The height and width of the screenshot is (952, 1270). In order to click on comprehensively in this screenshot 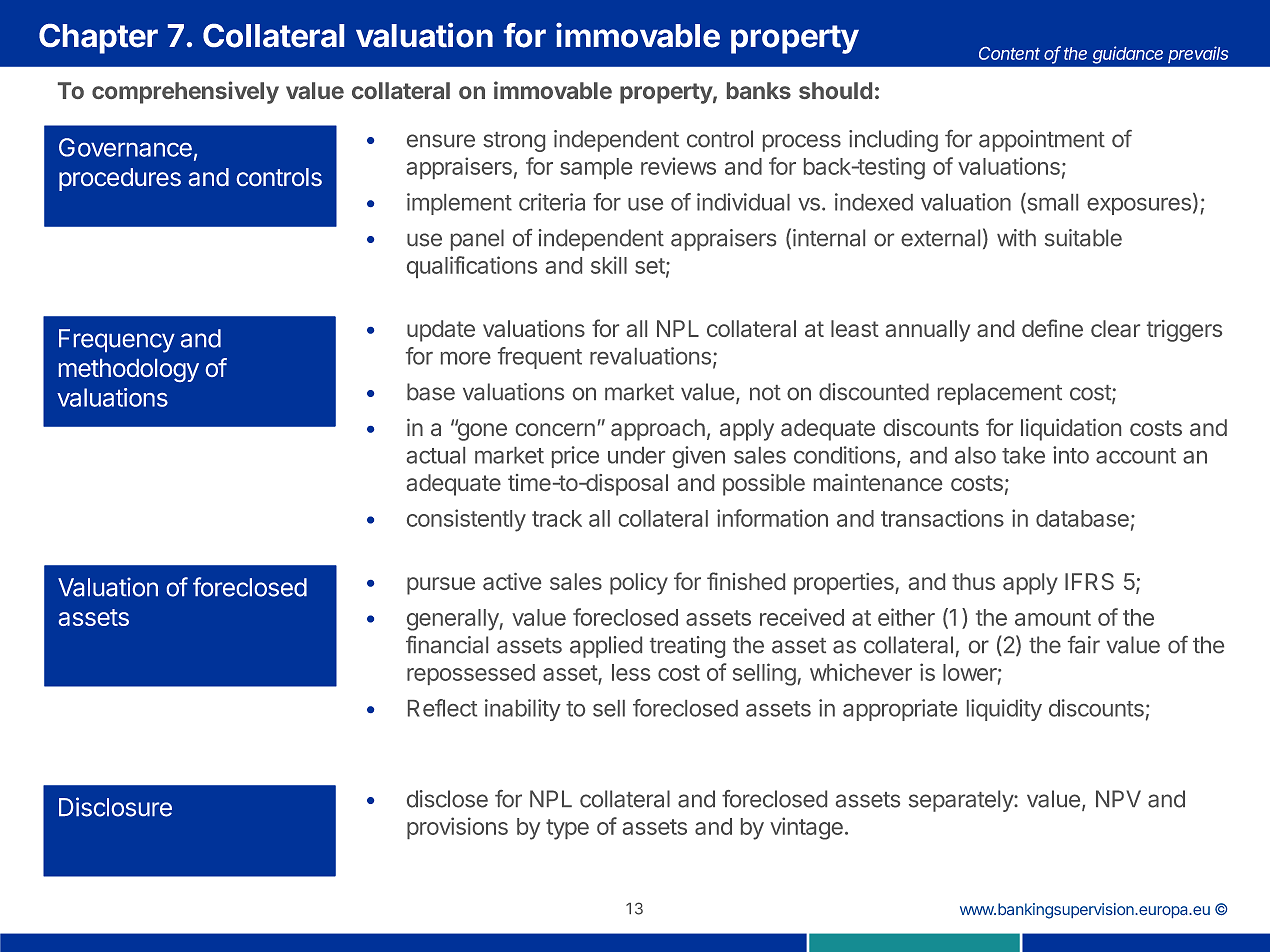, I will do `click(185, 92)`.
